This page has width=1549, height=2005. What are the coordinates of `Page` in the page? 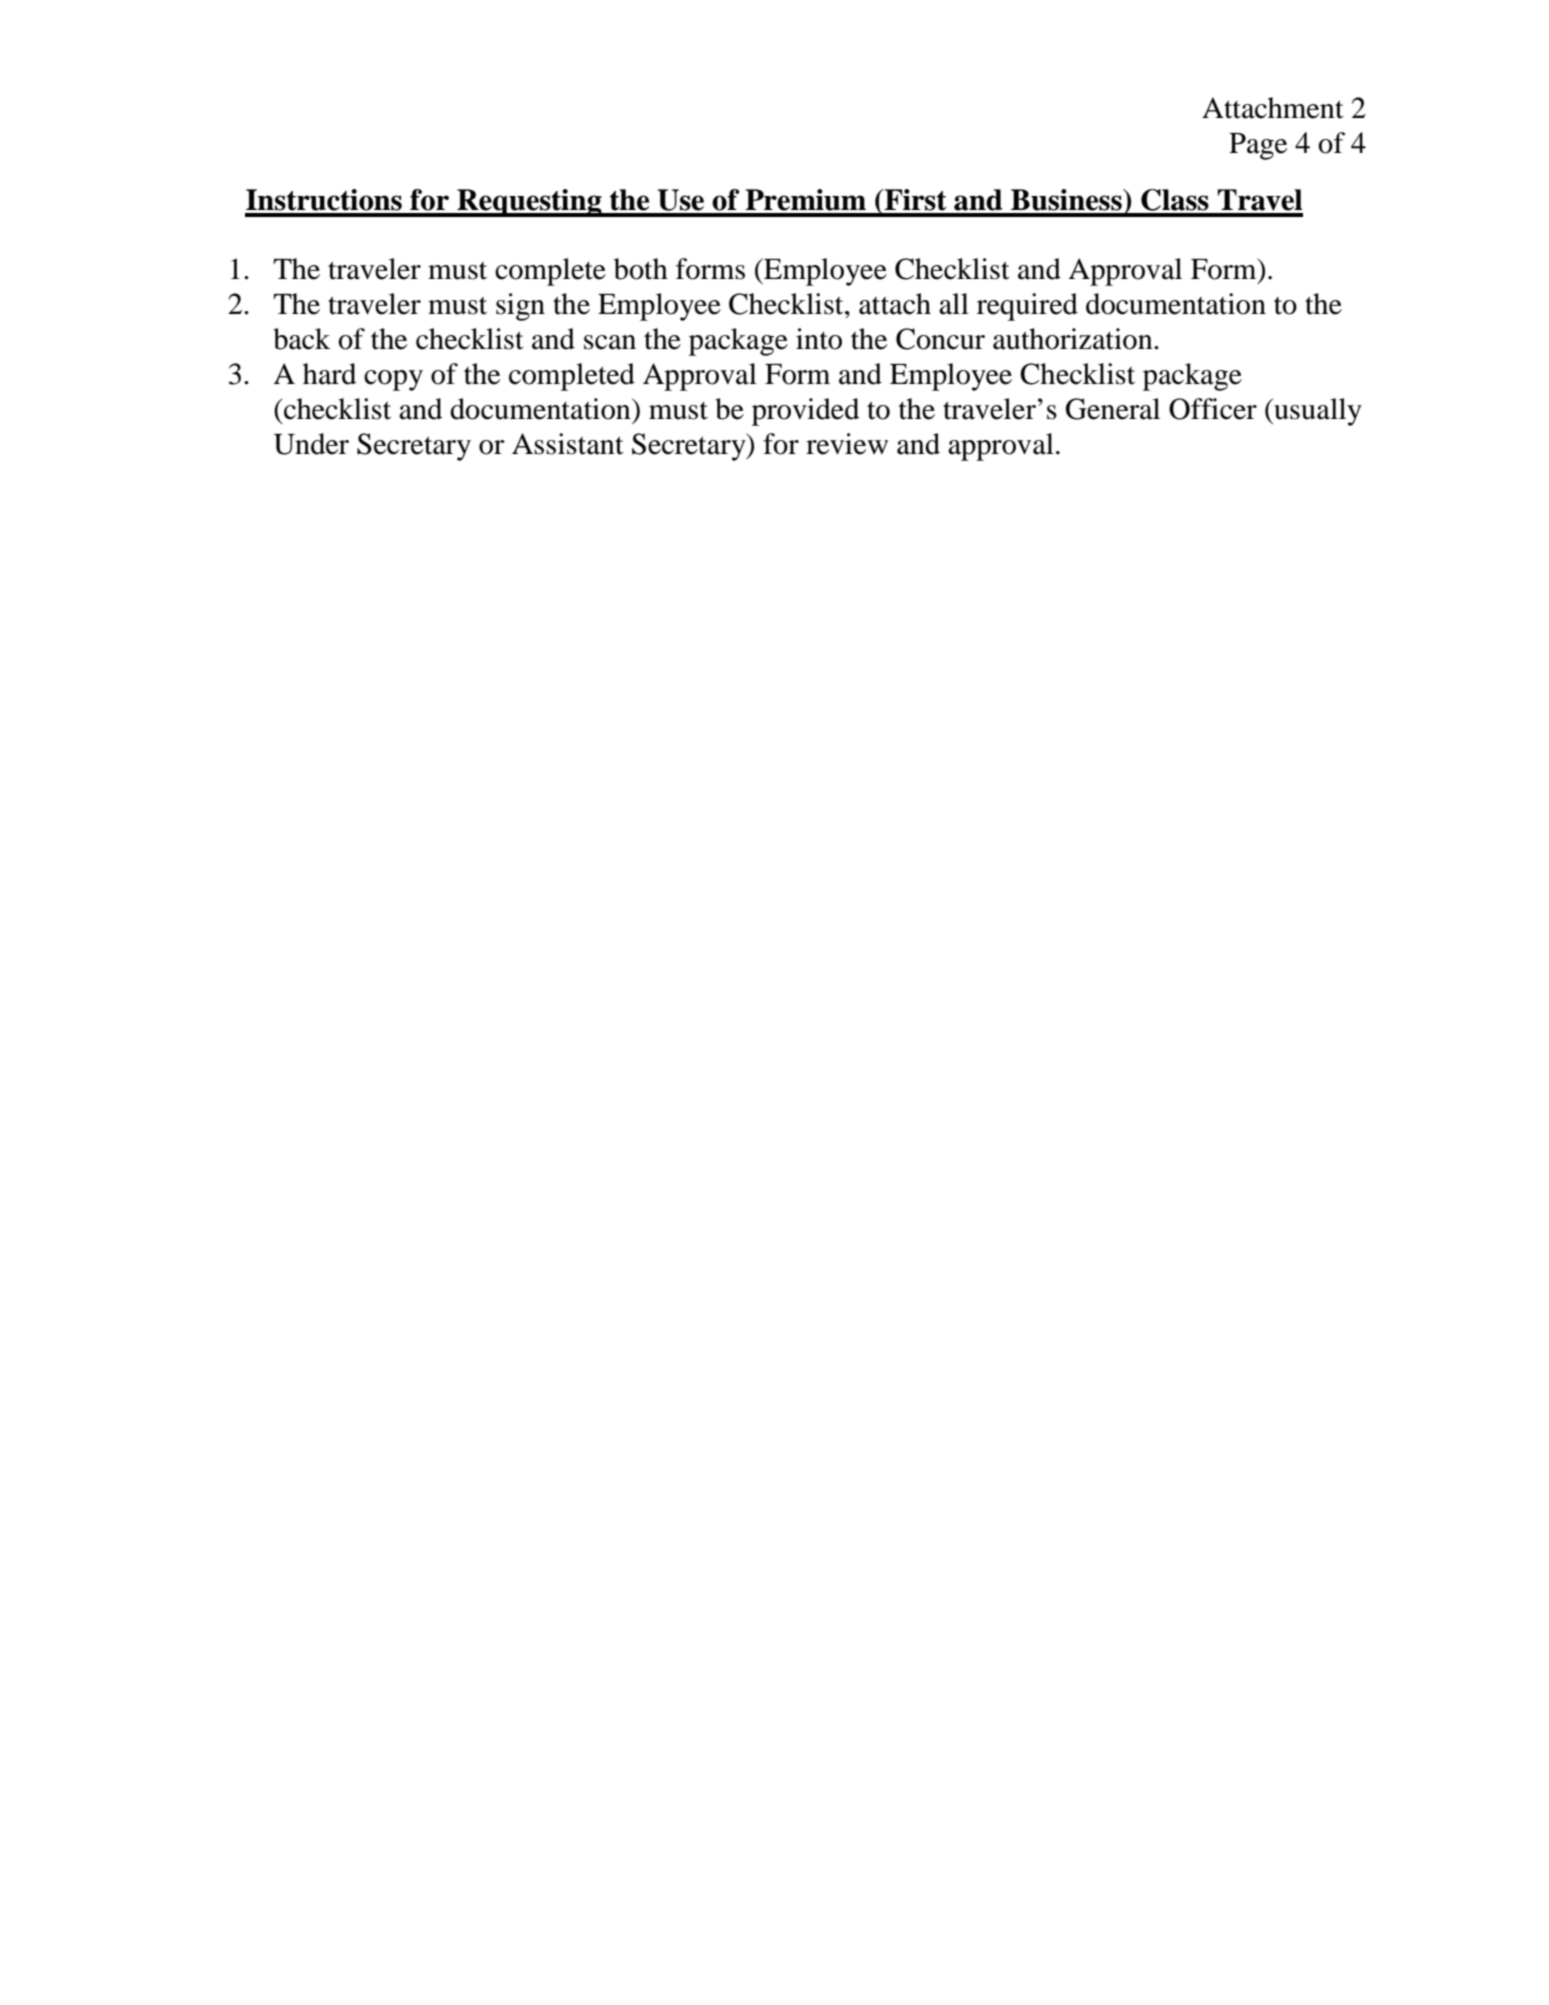 It's located at (1258, 146).
